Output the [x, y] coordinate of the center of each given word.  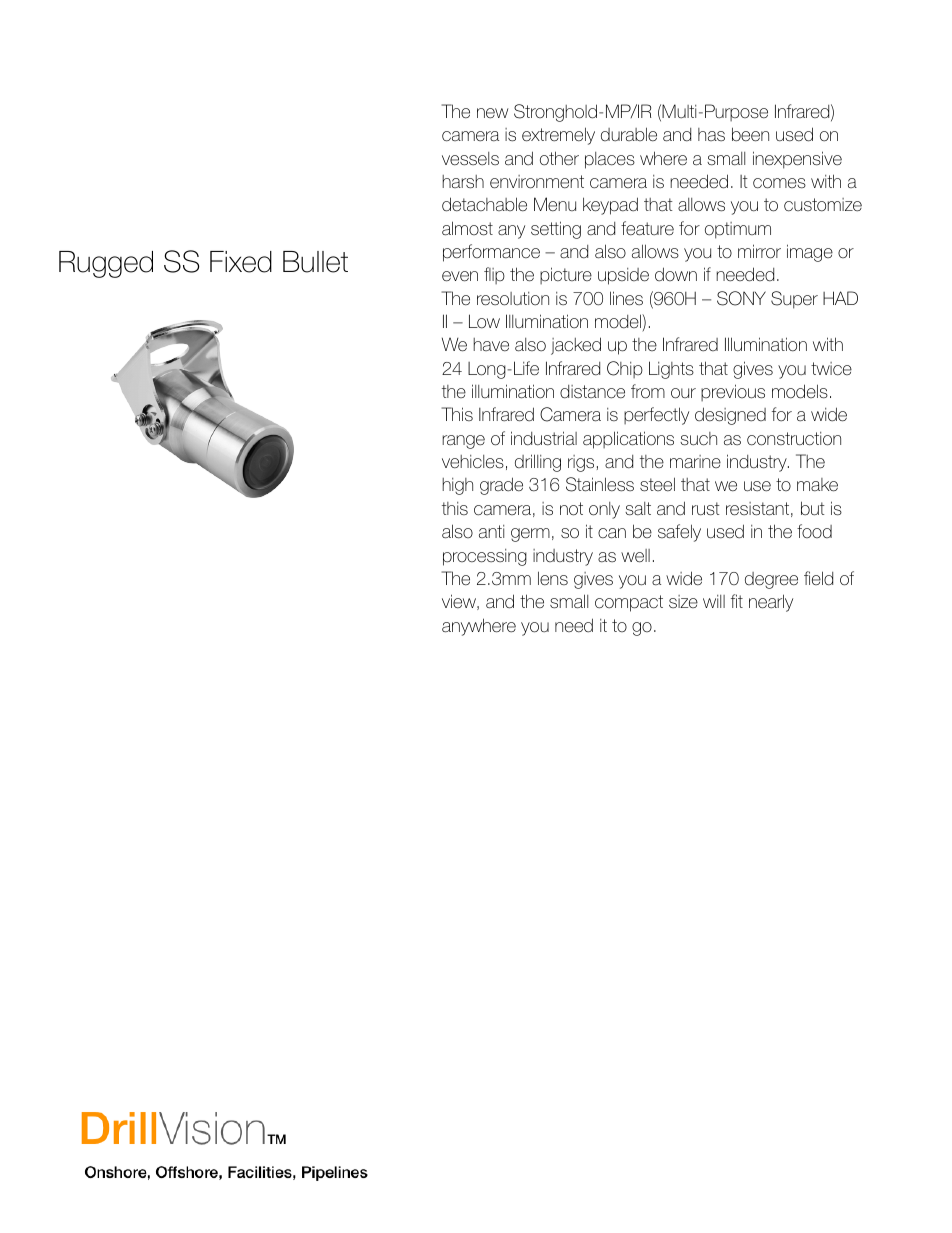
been [750, 134]
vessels [470, 159]
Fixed [241, 262]
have [491, 345]
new [493, 113]
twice [831, 369]
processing [485, 557]
